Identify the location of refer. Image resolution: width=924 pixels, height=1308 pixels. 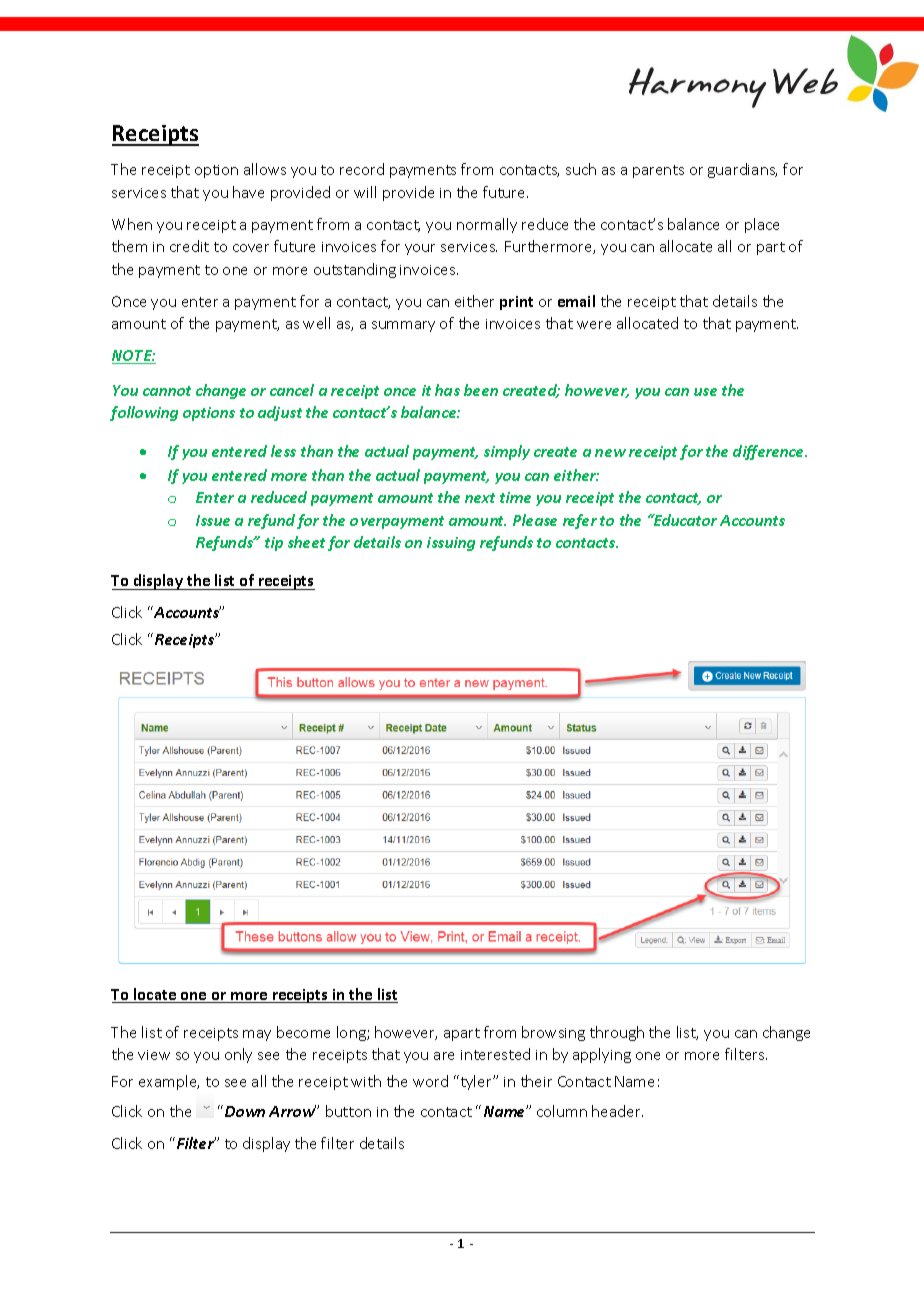
(580, 521).
